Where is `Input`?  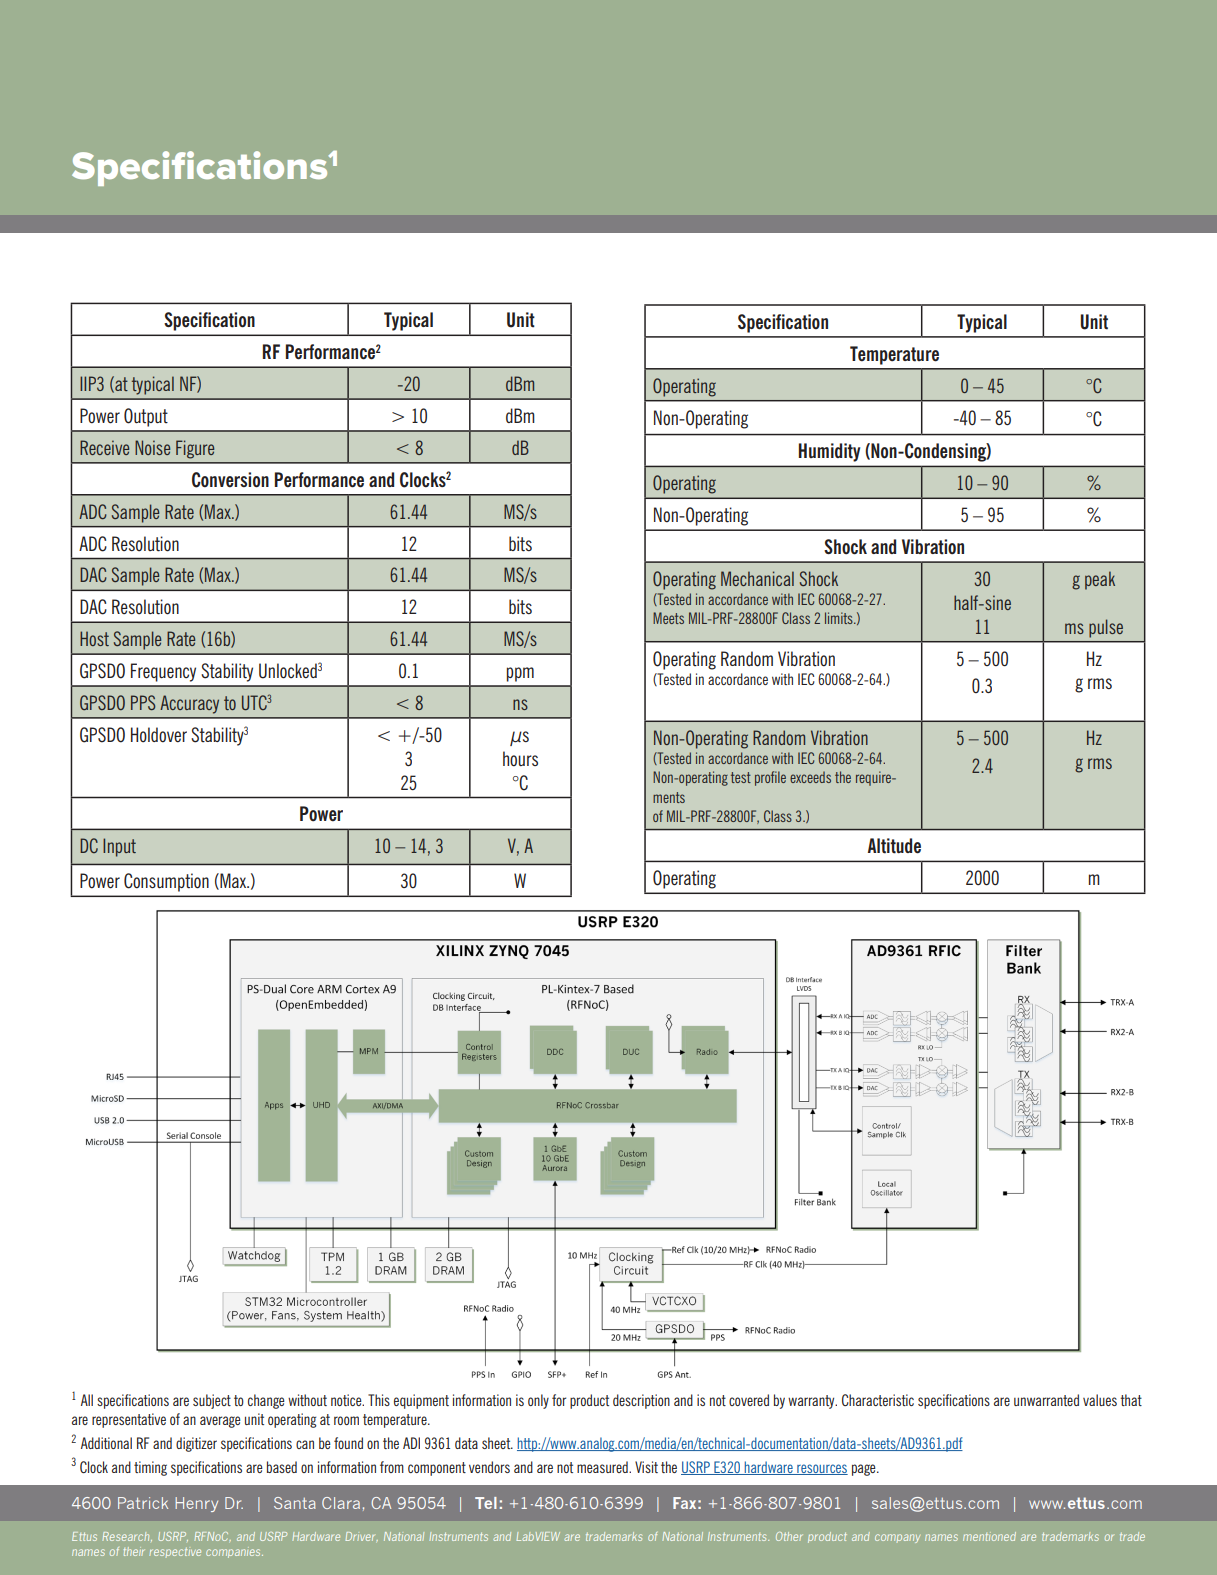
Input is located at coordinates (119, 847).
